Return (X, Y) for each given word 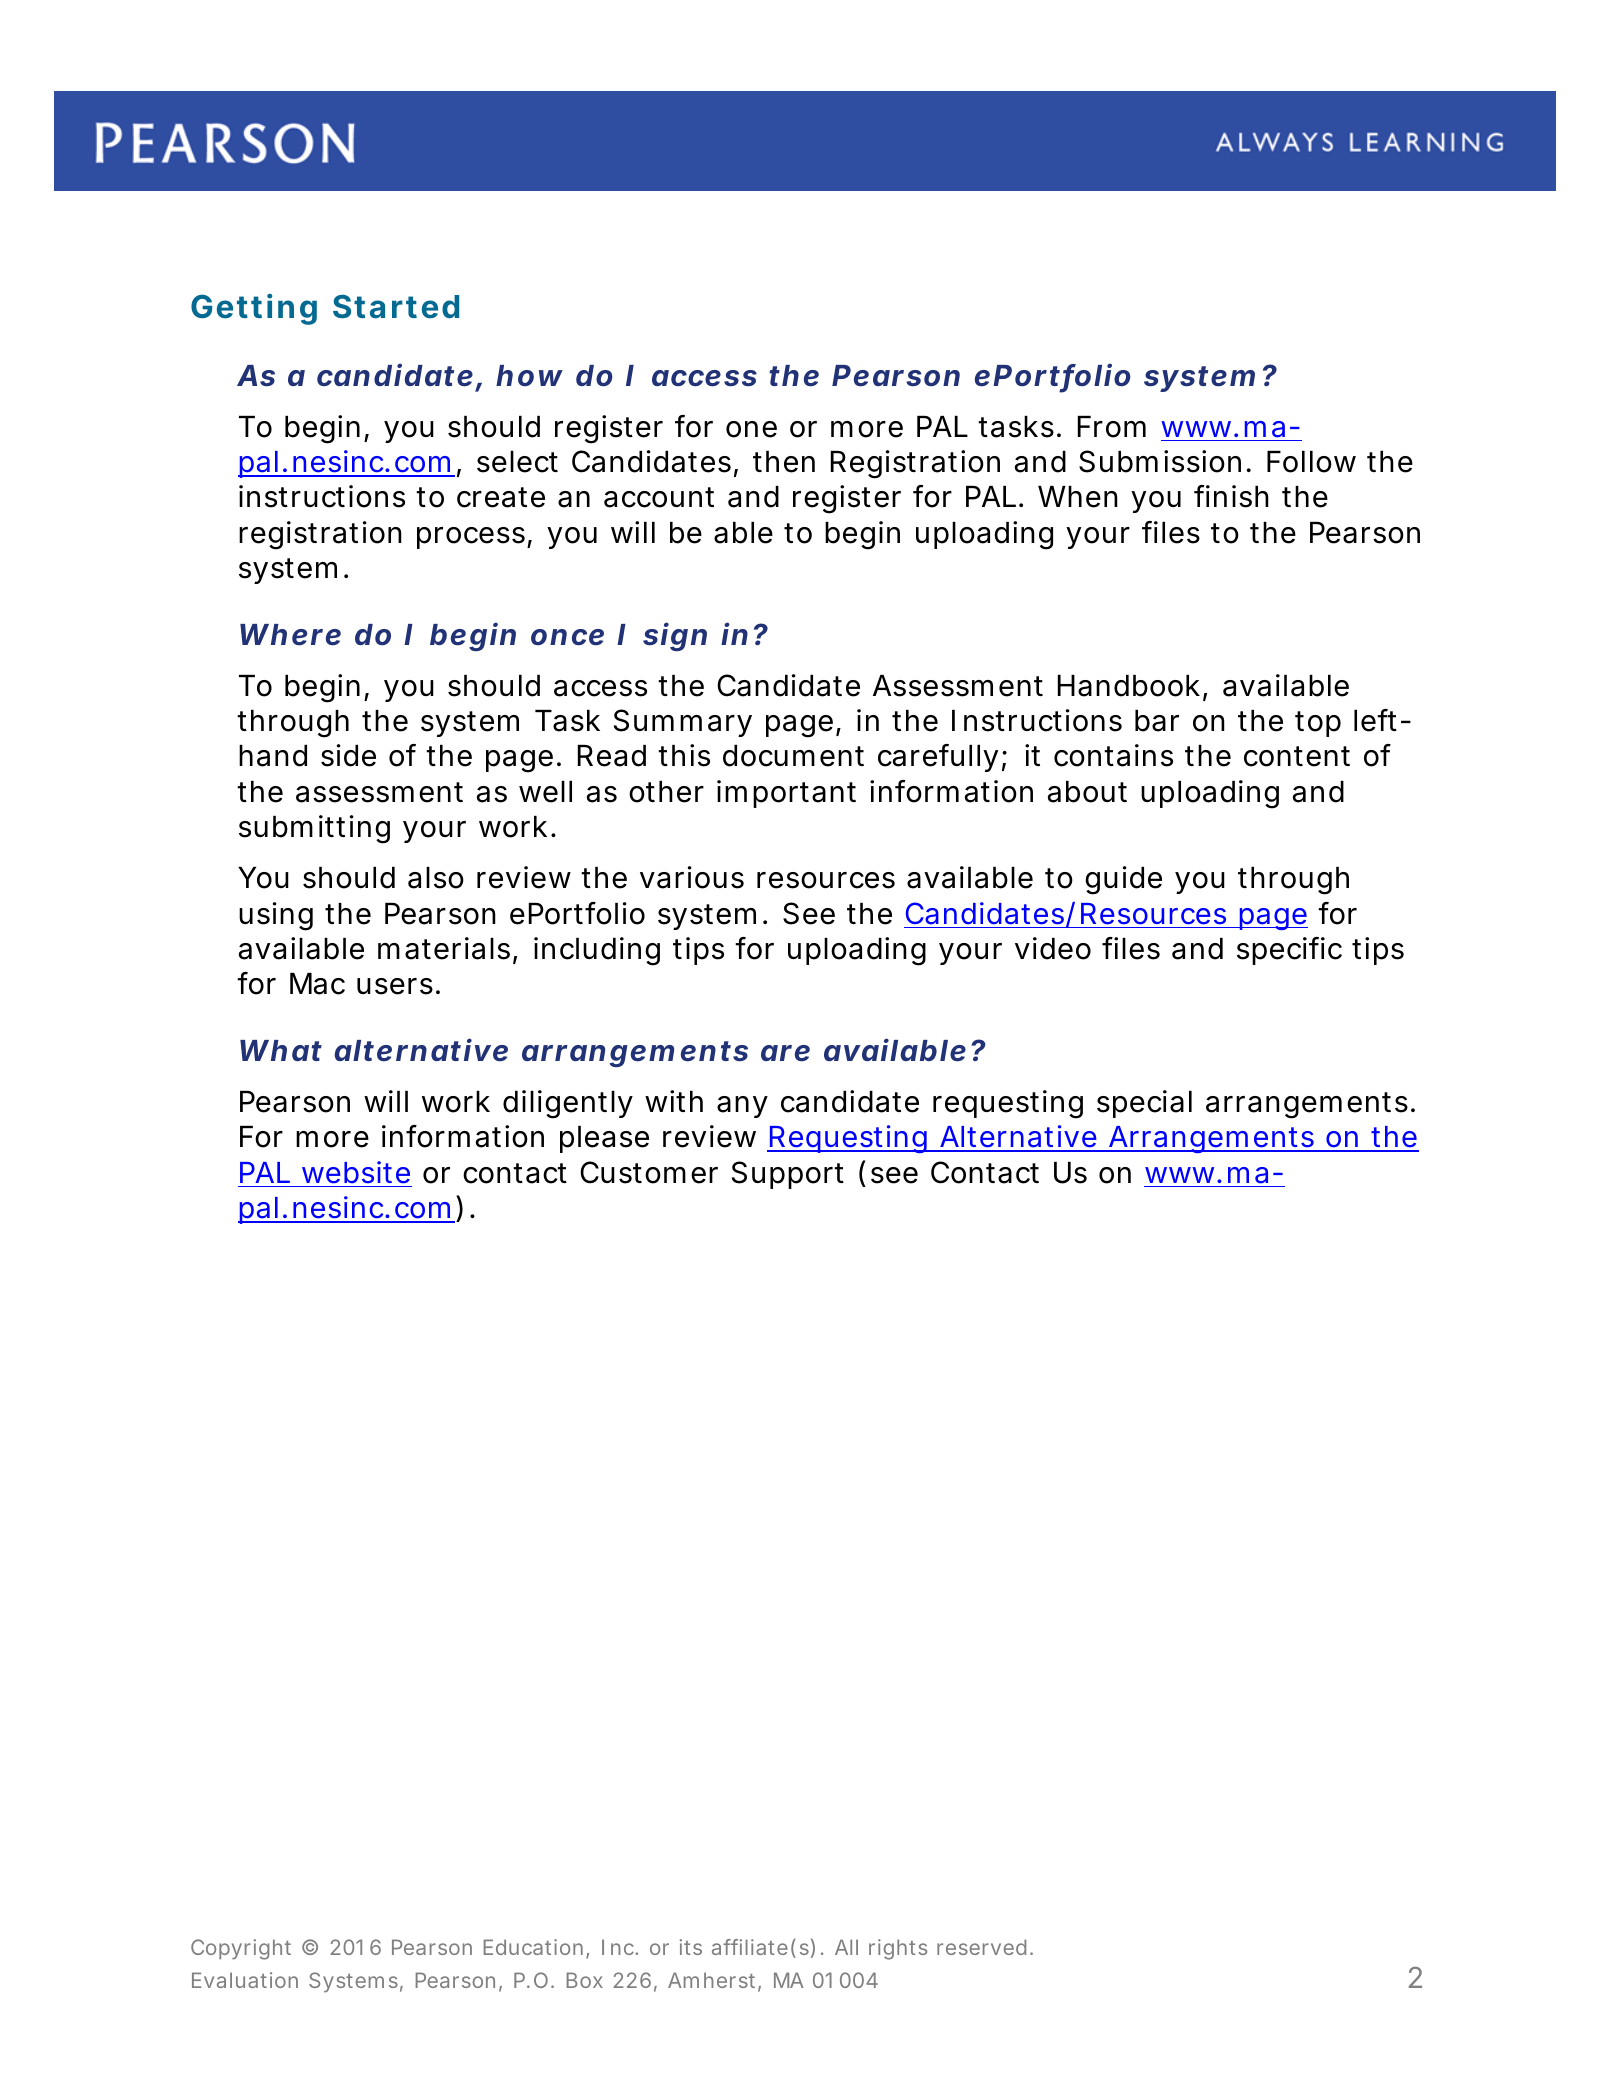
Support (788, 1175)
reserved (981, 1947)
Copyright (241, 1949)
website (356, 1172)
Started (396, 306)
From (1112, 427)
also (436, 878)
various (692, 877)
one (751, 429)
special (1144, 1104)
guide (1123, 880)
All (846, 1947)
